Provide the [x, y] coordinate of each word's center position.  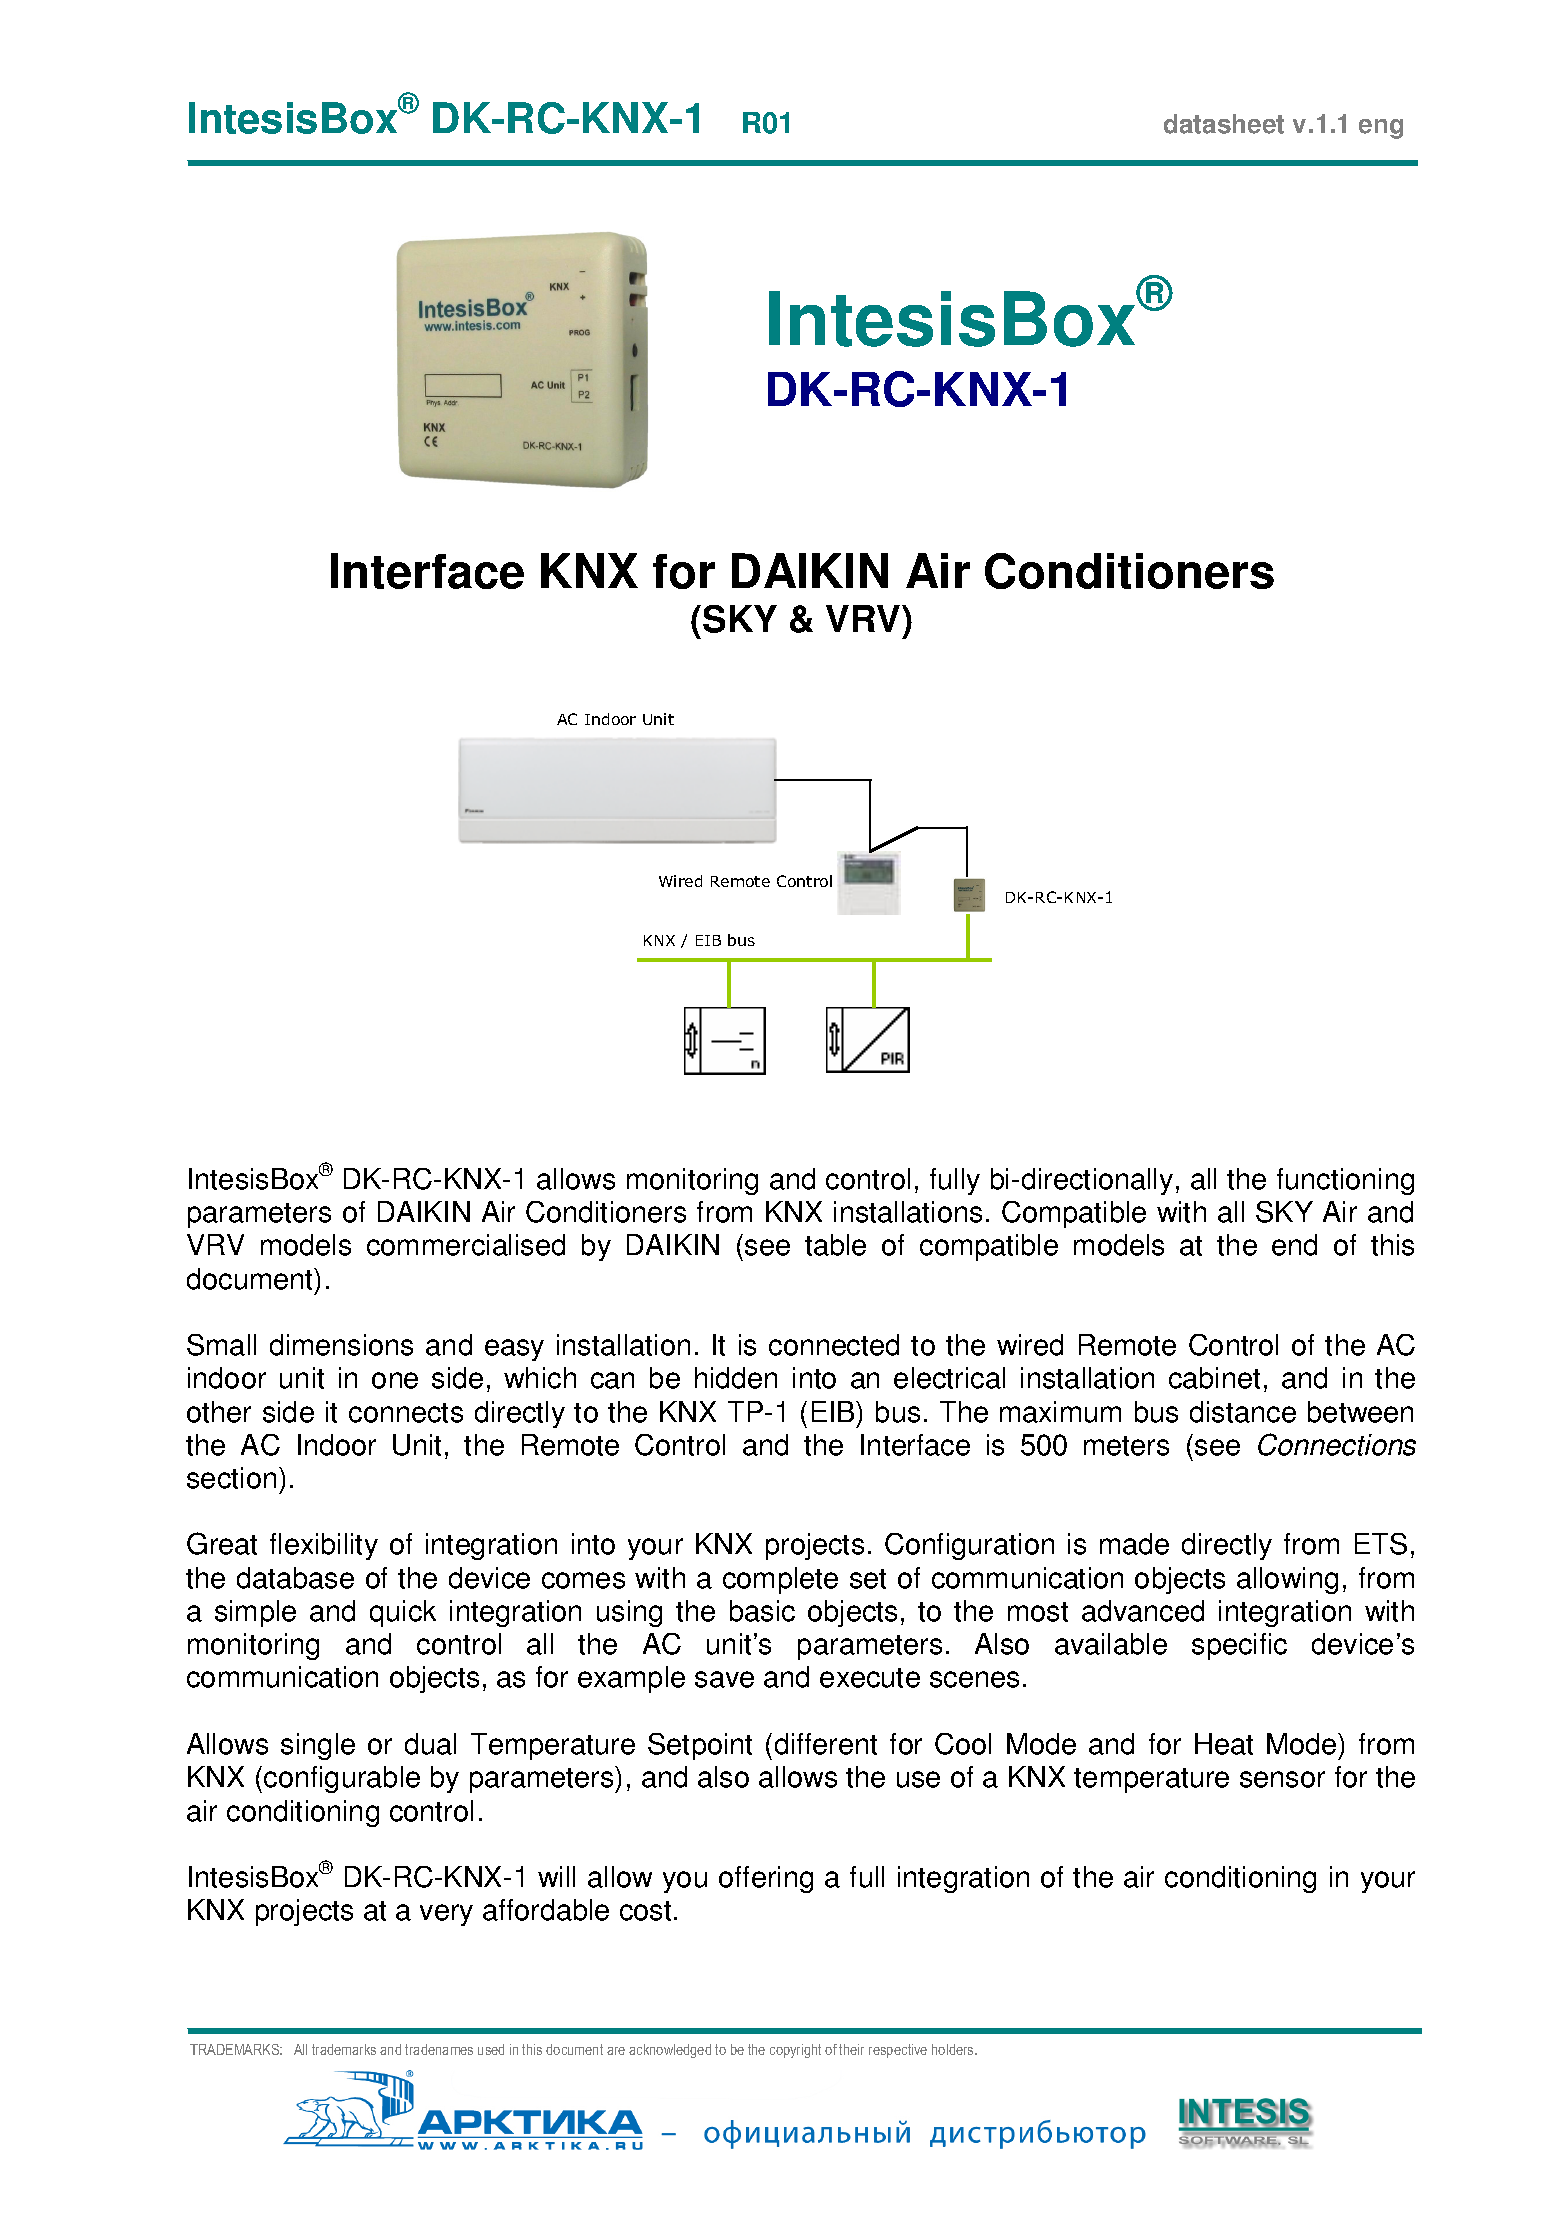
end [1294, 1245]
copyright [795, 2051]
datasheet [1224, 124]
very [446, 1915]
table [835, 1245]
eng [1381, 129]
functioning [1345, 1181]
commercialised [466, 1245]
